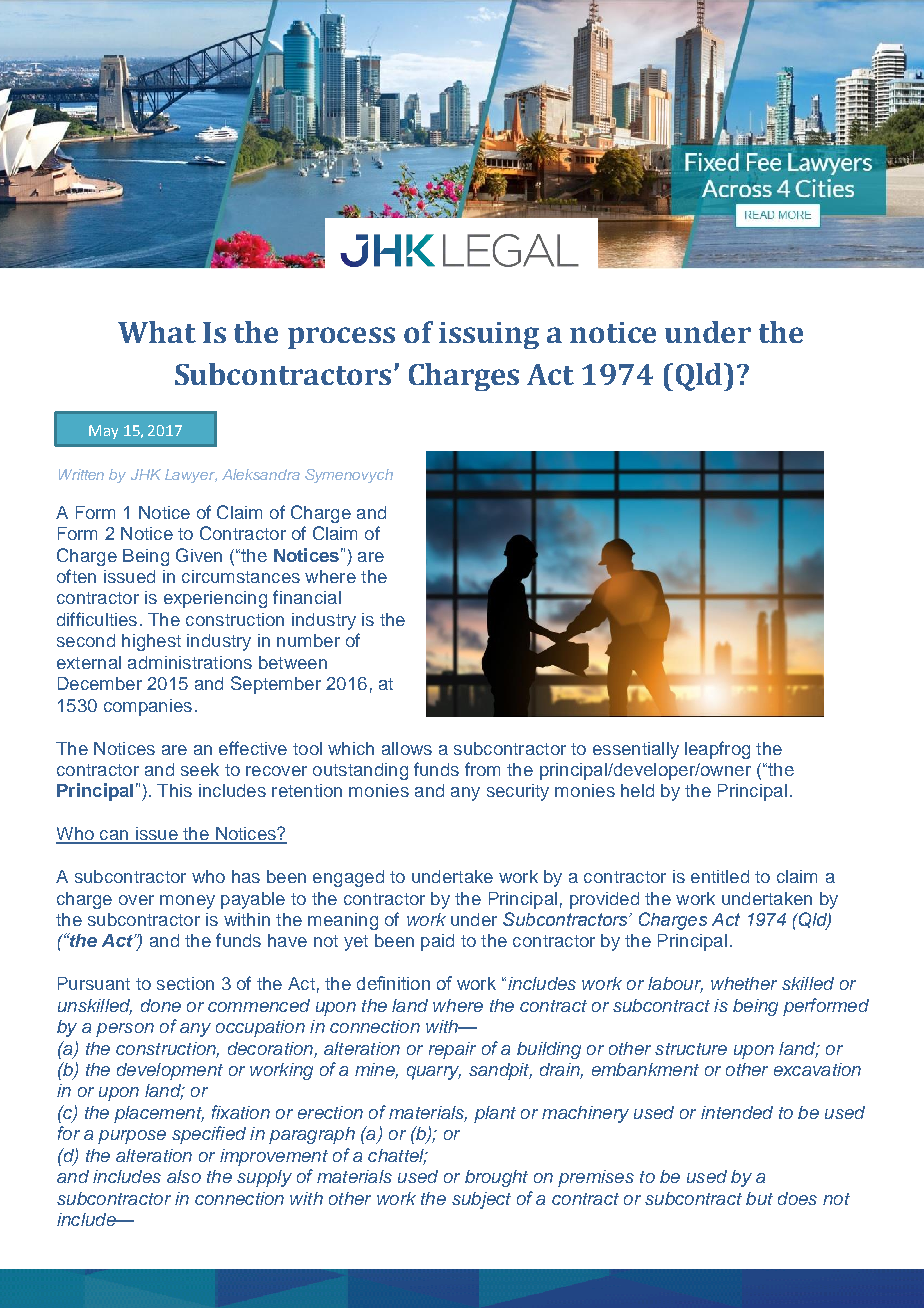 This document has width=924, height=1308. Describe the element at coordinates (199, 555) in the document. I see `Given` at that location.
